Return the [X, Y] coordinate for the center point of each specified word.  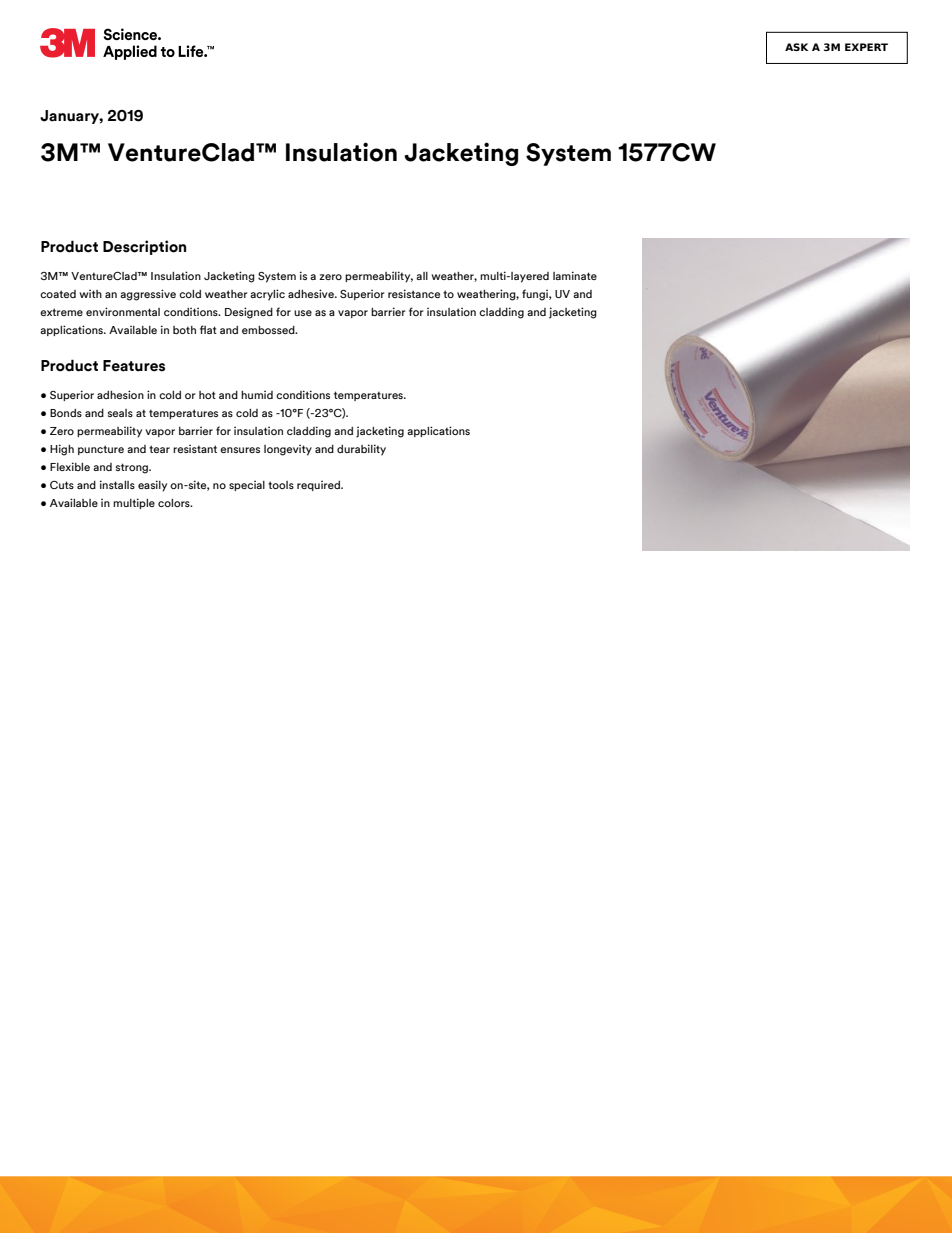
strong [133, 468]
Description [144, 247]
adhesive [312, 293]
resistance [414, 293]
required [320, 485]
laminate [575, 275]
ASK [796, 47]
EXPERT [866, 47]
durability [361, 450]
